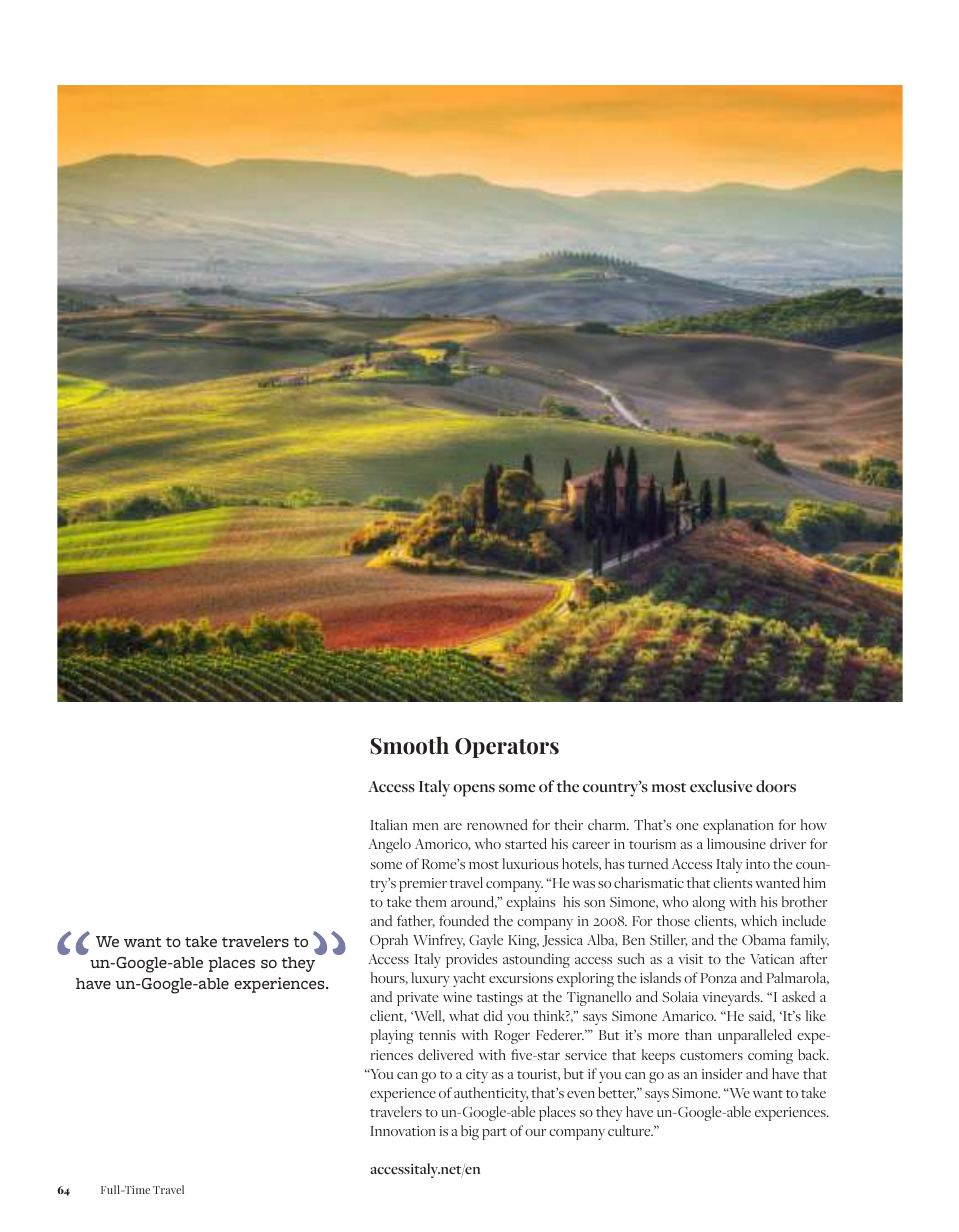 This screenshot has height=1232, width=959. Describe the element at coordinates (608, 824) in the screenshot. I see `charm` at that location.
